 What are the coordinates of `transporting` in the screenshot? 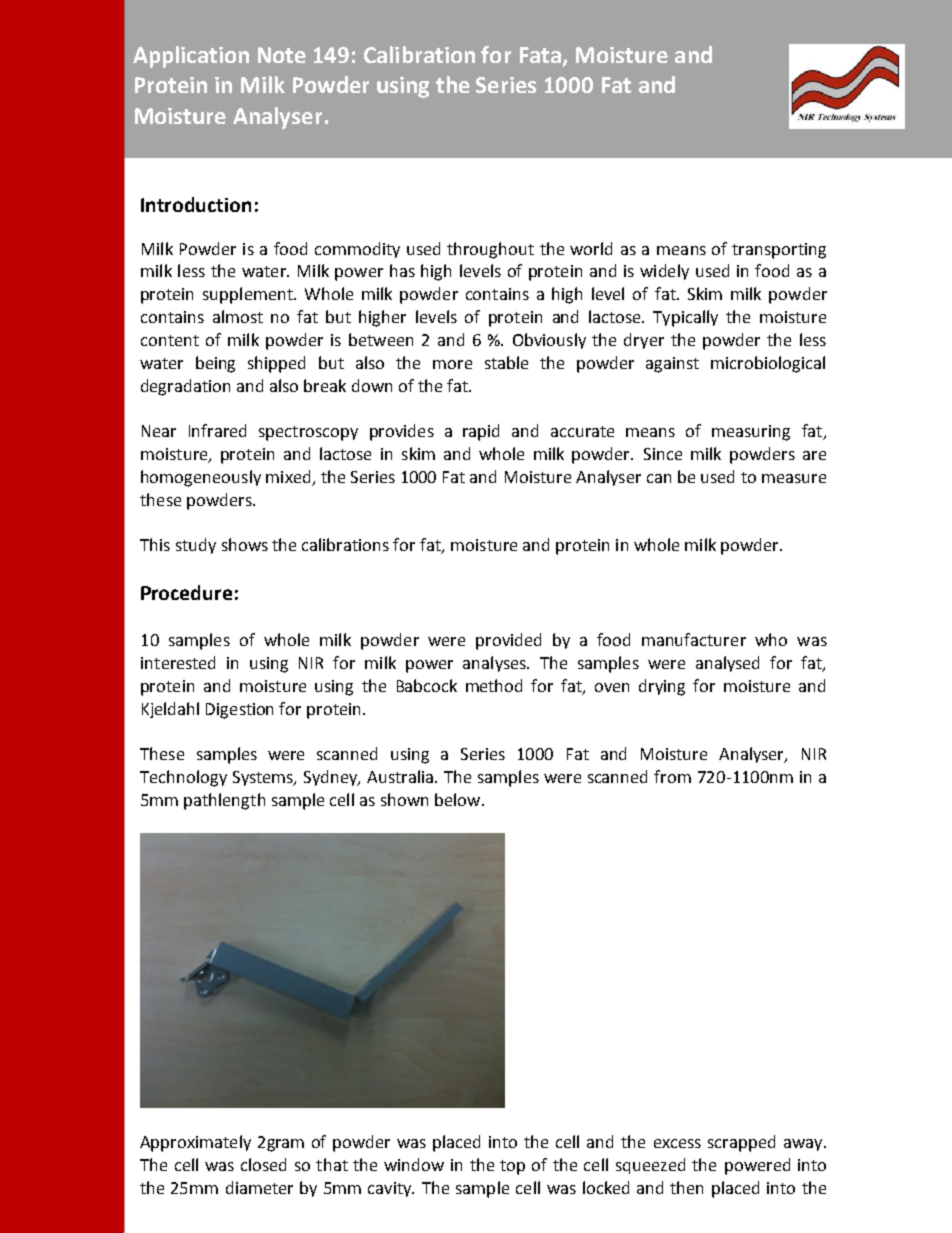 It's located at (779, 251).
